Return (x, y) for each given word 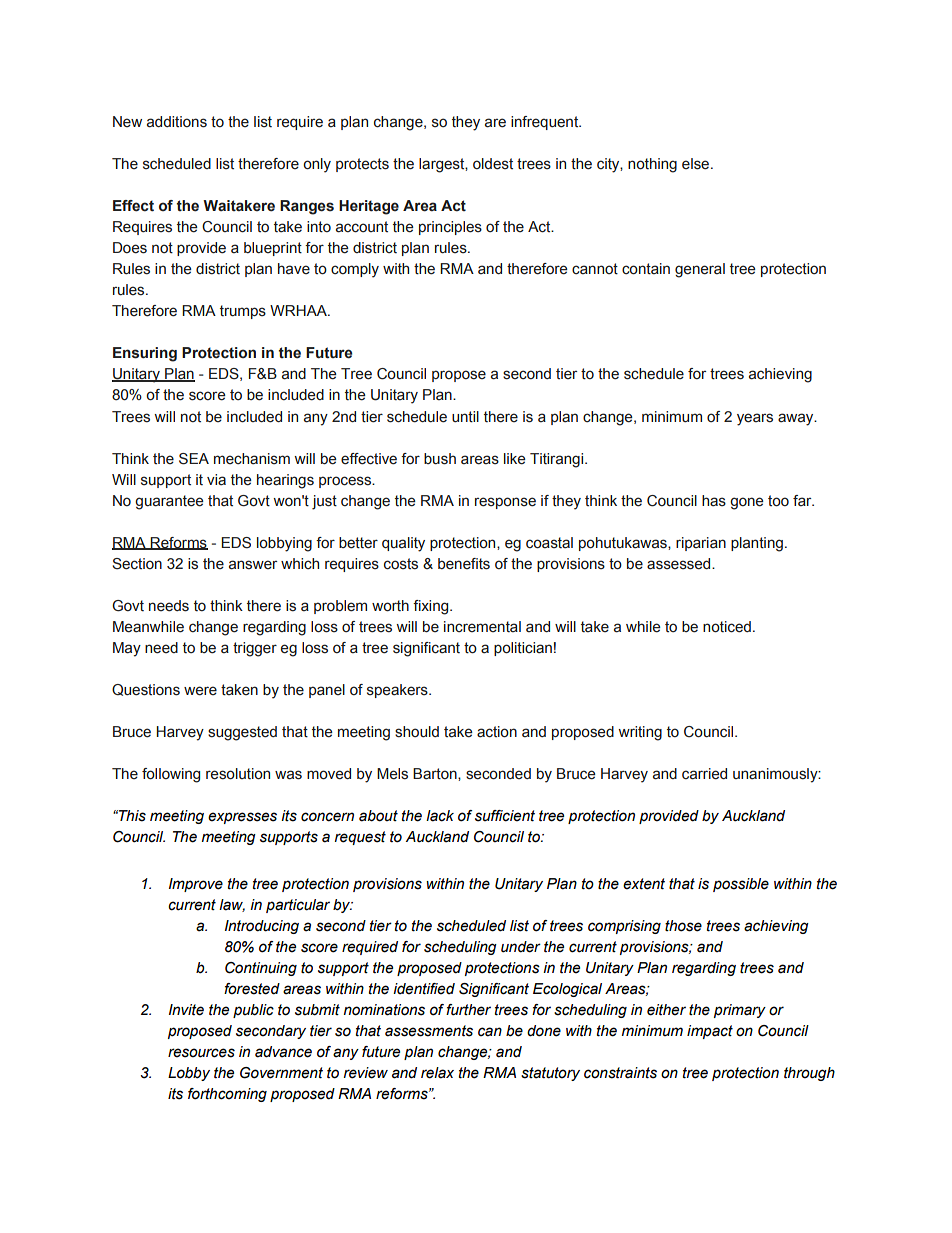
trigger (255, 649)
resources (201, 1053)
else (697, 164)
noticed (727, 627)
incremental (482, 627)
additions (177, 122)
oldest (493, 164)
